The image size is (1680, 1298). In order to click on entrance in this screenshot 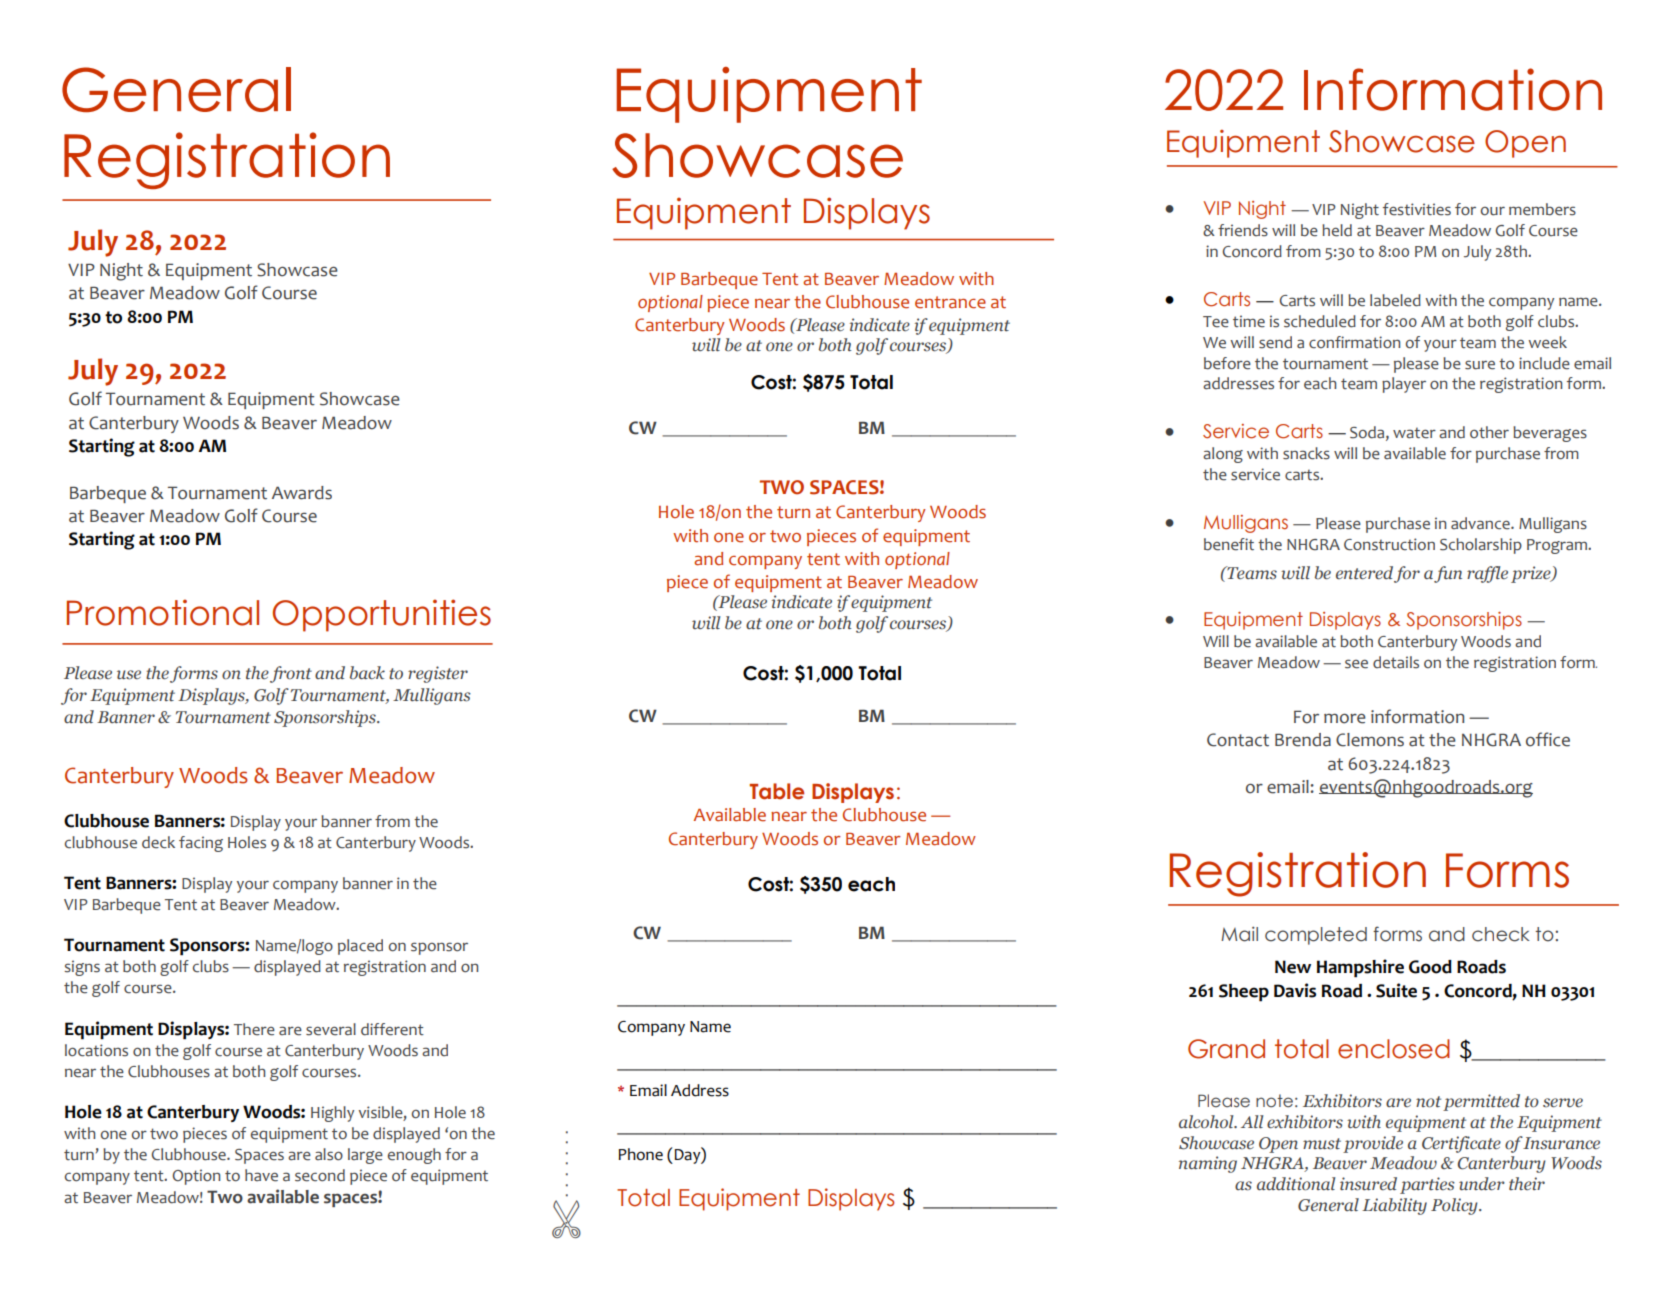, I will do `click(950, 302)`.
